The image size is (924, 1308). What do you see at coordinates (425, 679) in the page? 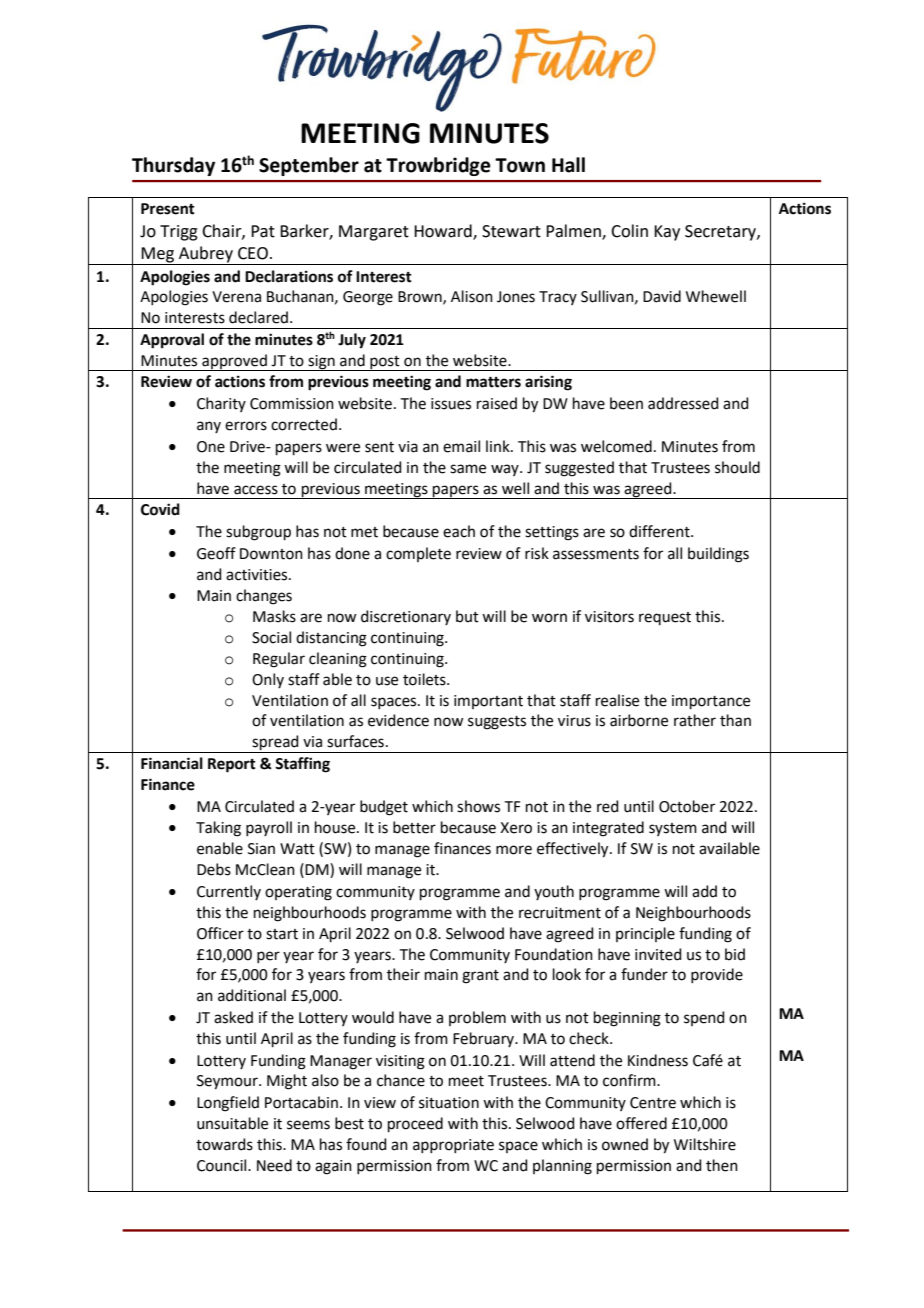
I see `toilets` at bounding box center [425, 679].
